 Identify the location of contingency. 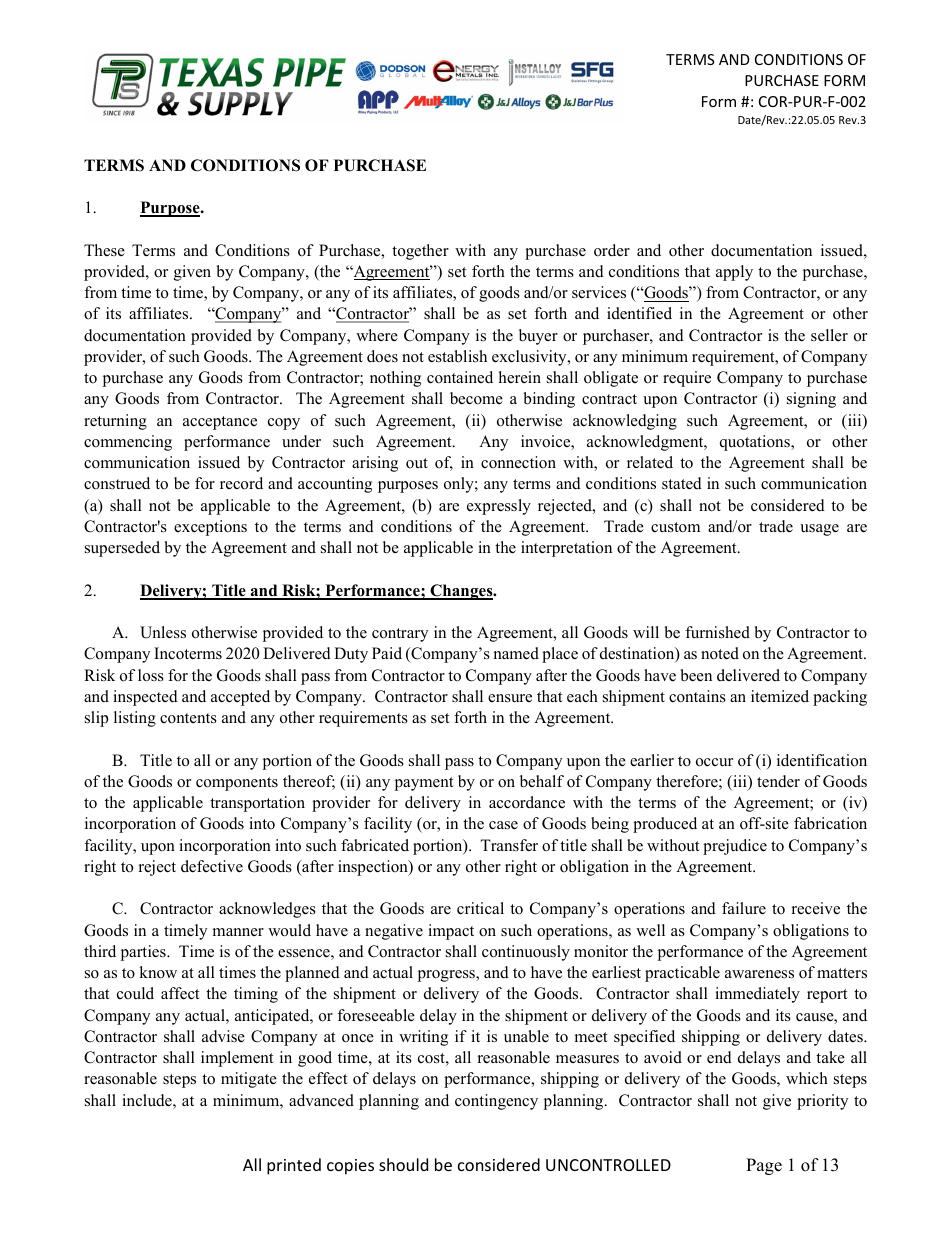
(496, 1102).
